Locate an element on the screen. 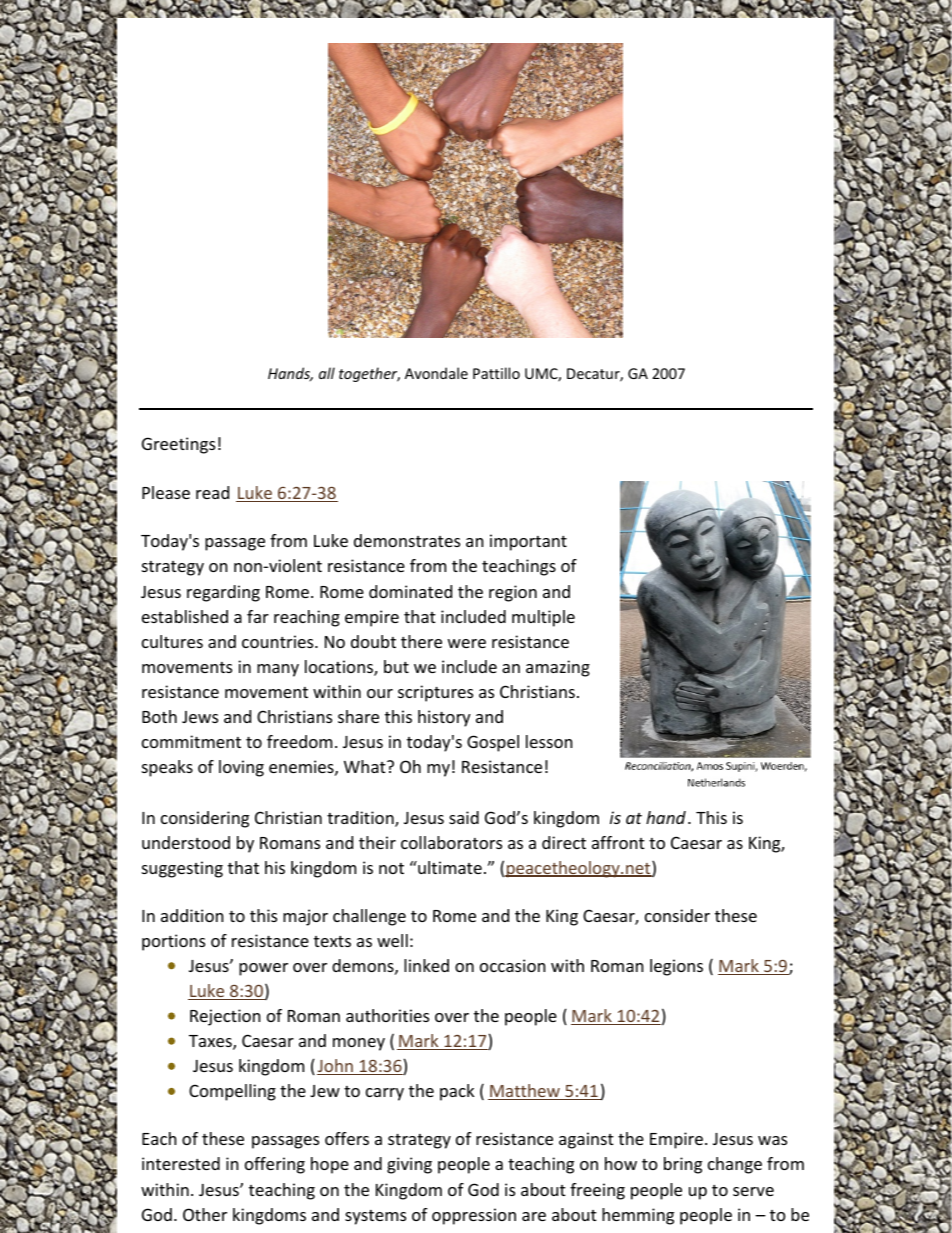 The image size is (952, 1233). regarding is located at coordinates (223, 593).
